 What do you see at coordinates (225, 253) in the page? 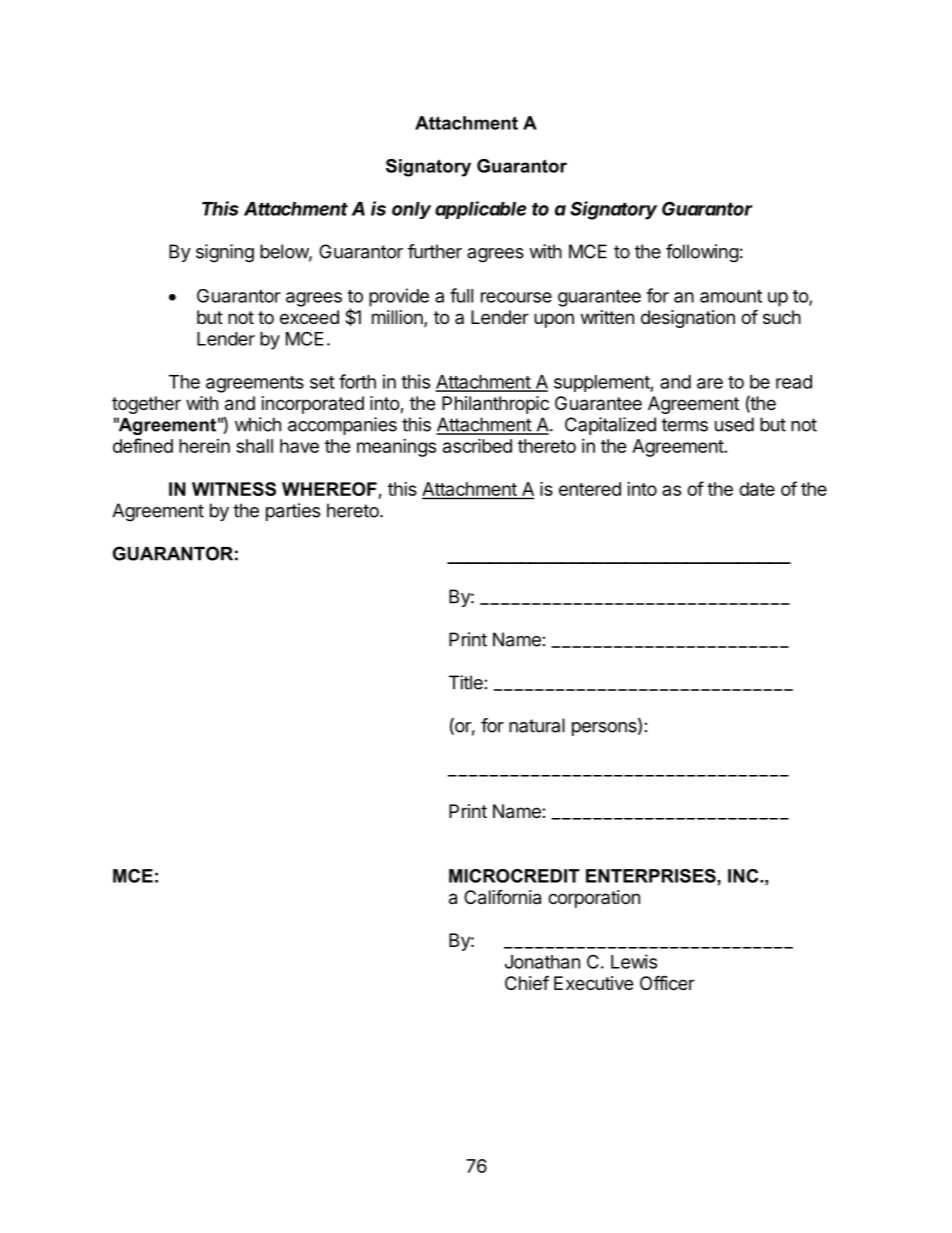
I see `signing` at bounding box center [225, 253].
